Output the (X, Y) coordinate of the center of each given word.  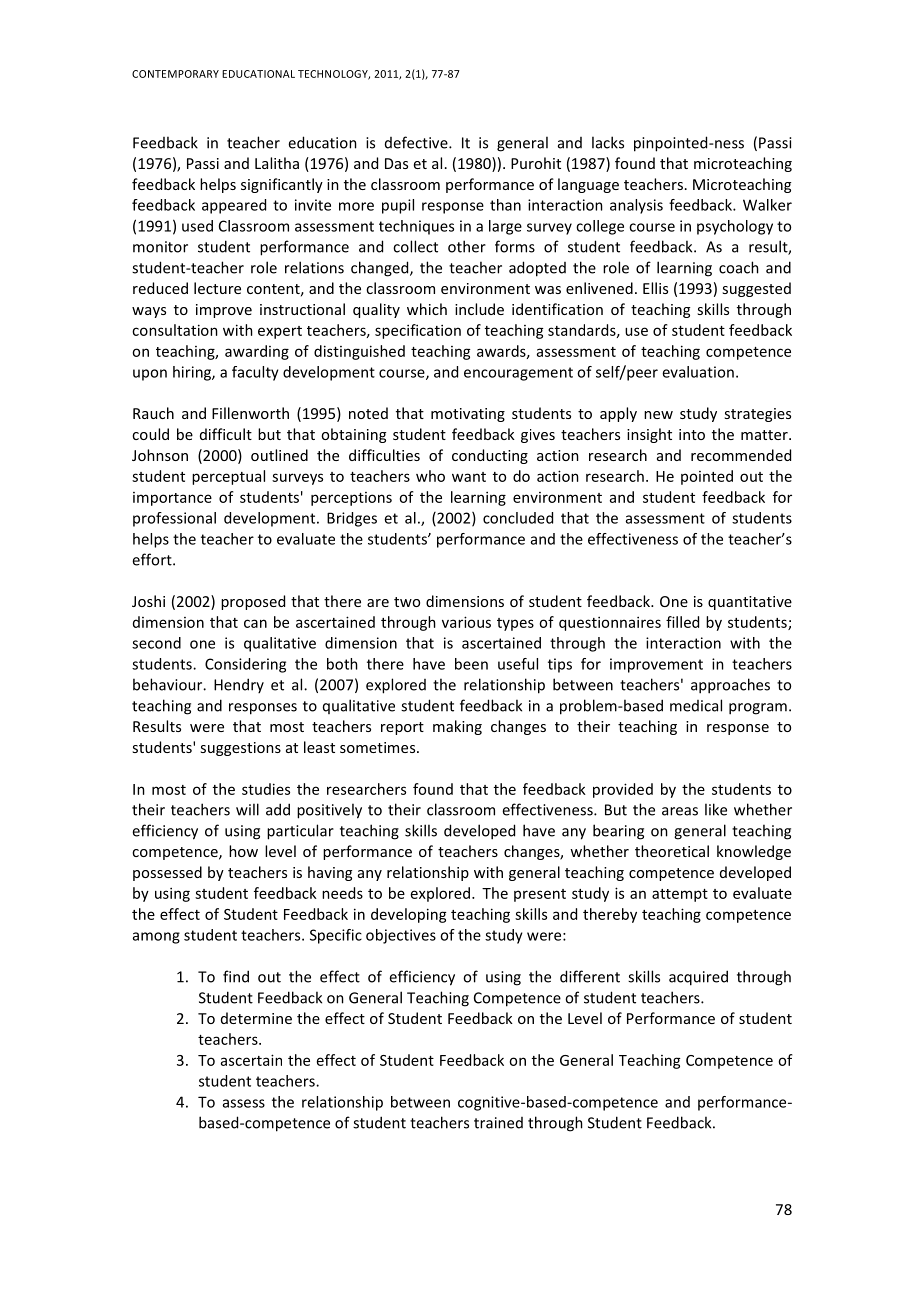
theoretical (672, 851)
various (466, 622)
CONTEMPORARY (175, 74)
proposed (253, 602)
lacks (608, 142)
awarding (257, 352)
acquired (698, 978)
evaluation (698, 372)
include (479, 309)
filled (682, 622)
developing (409, 915)
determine (256, 1018)
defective (417, 142)
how (243, 851)
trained (498, 1123)
